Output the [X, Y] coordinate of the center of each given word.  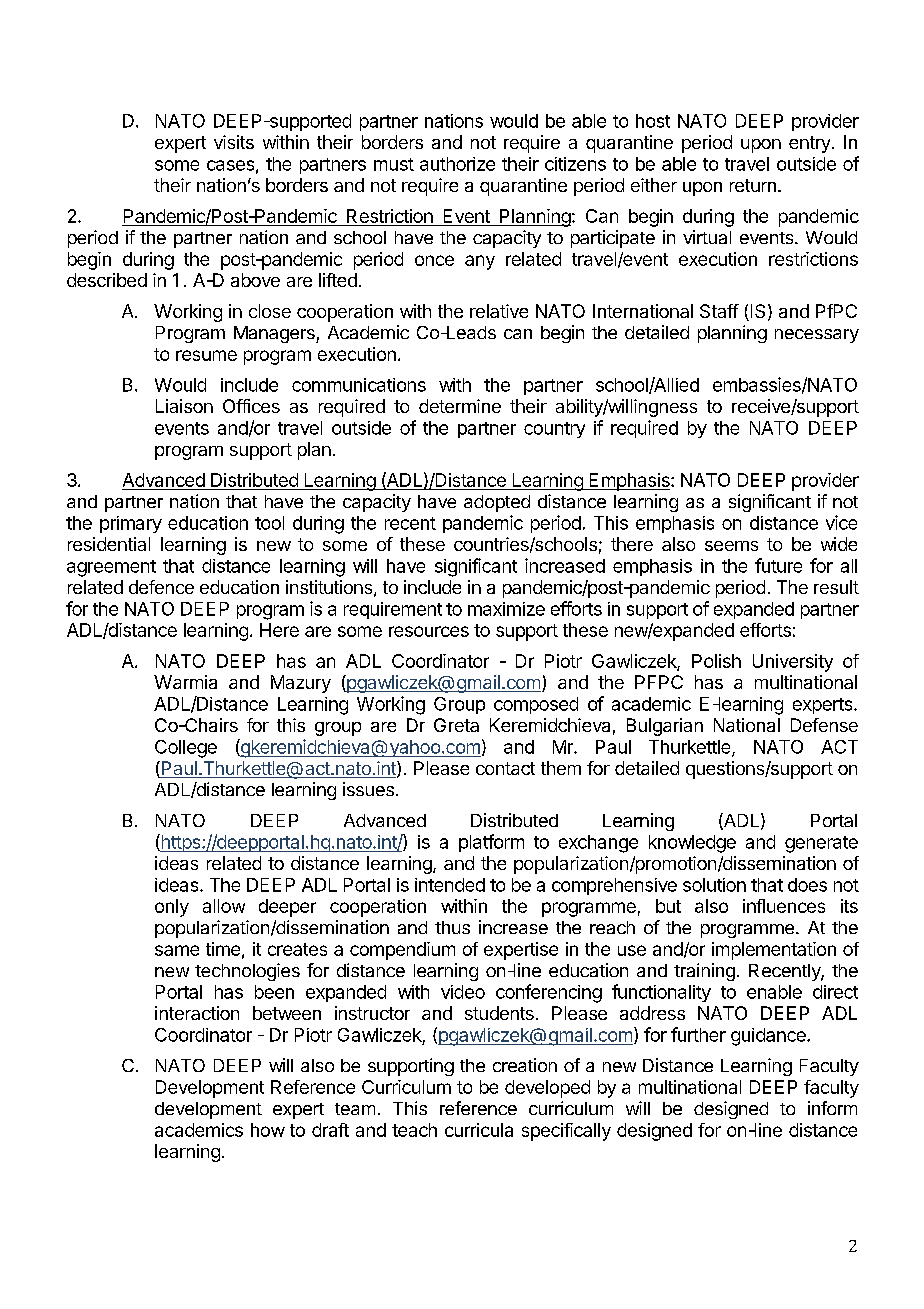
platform [491, 843]
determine [460, 406]
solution [714, 885]
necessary [817, 336]
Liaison [184, 406]
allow [224, 906]
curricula [479, 1130]
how [268, 1130]
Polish [716, 661]
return [753, 185]
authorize [457, 164]
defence [161, 587]
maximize [506, 609]
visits [234, 142]
